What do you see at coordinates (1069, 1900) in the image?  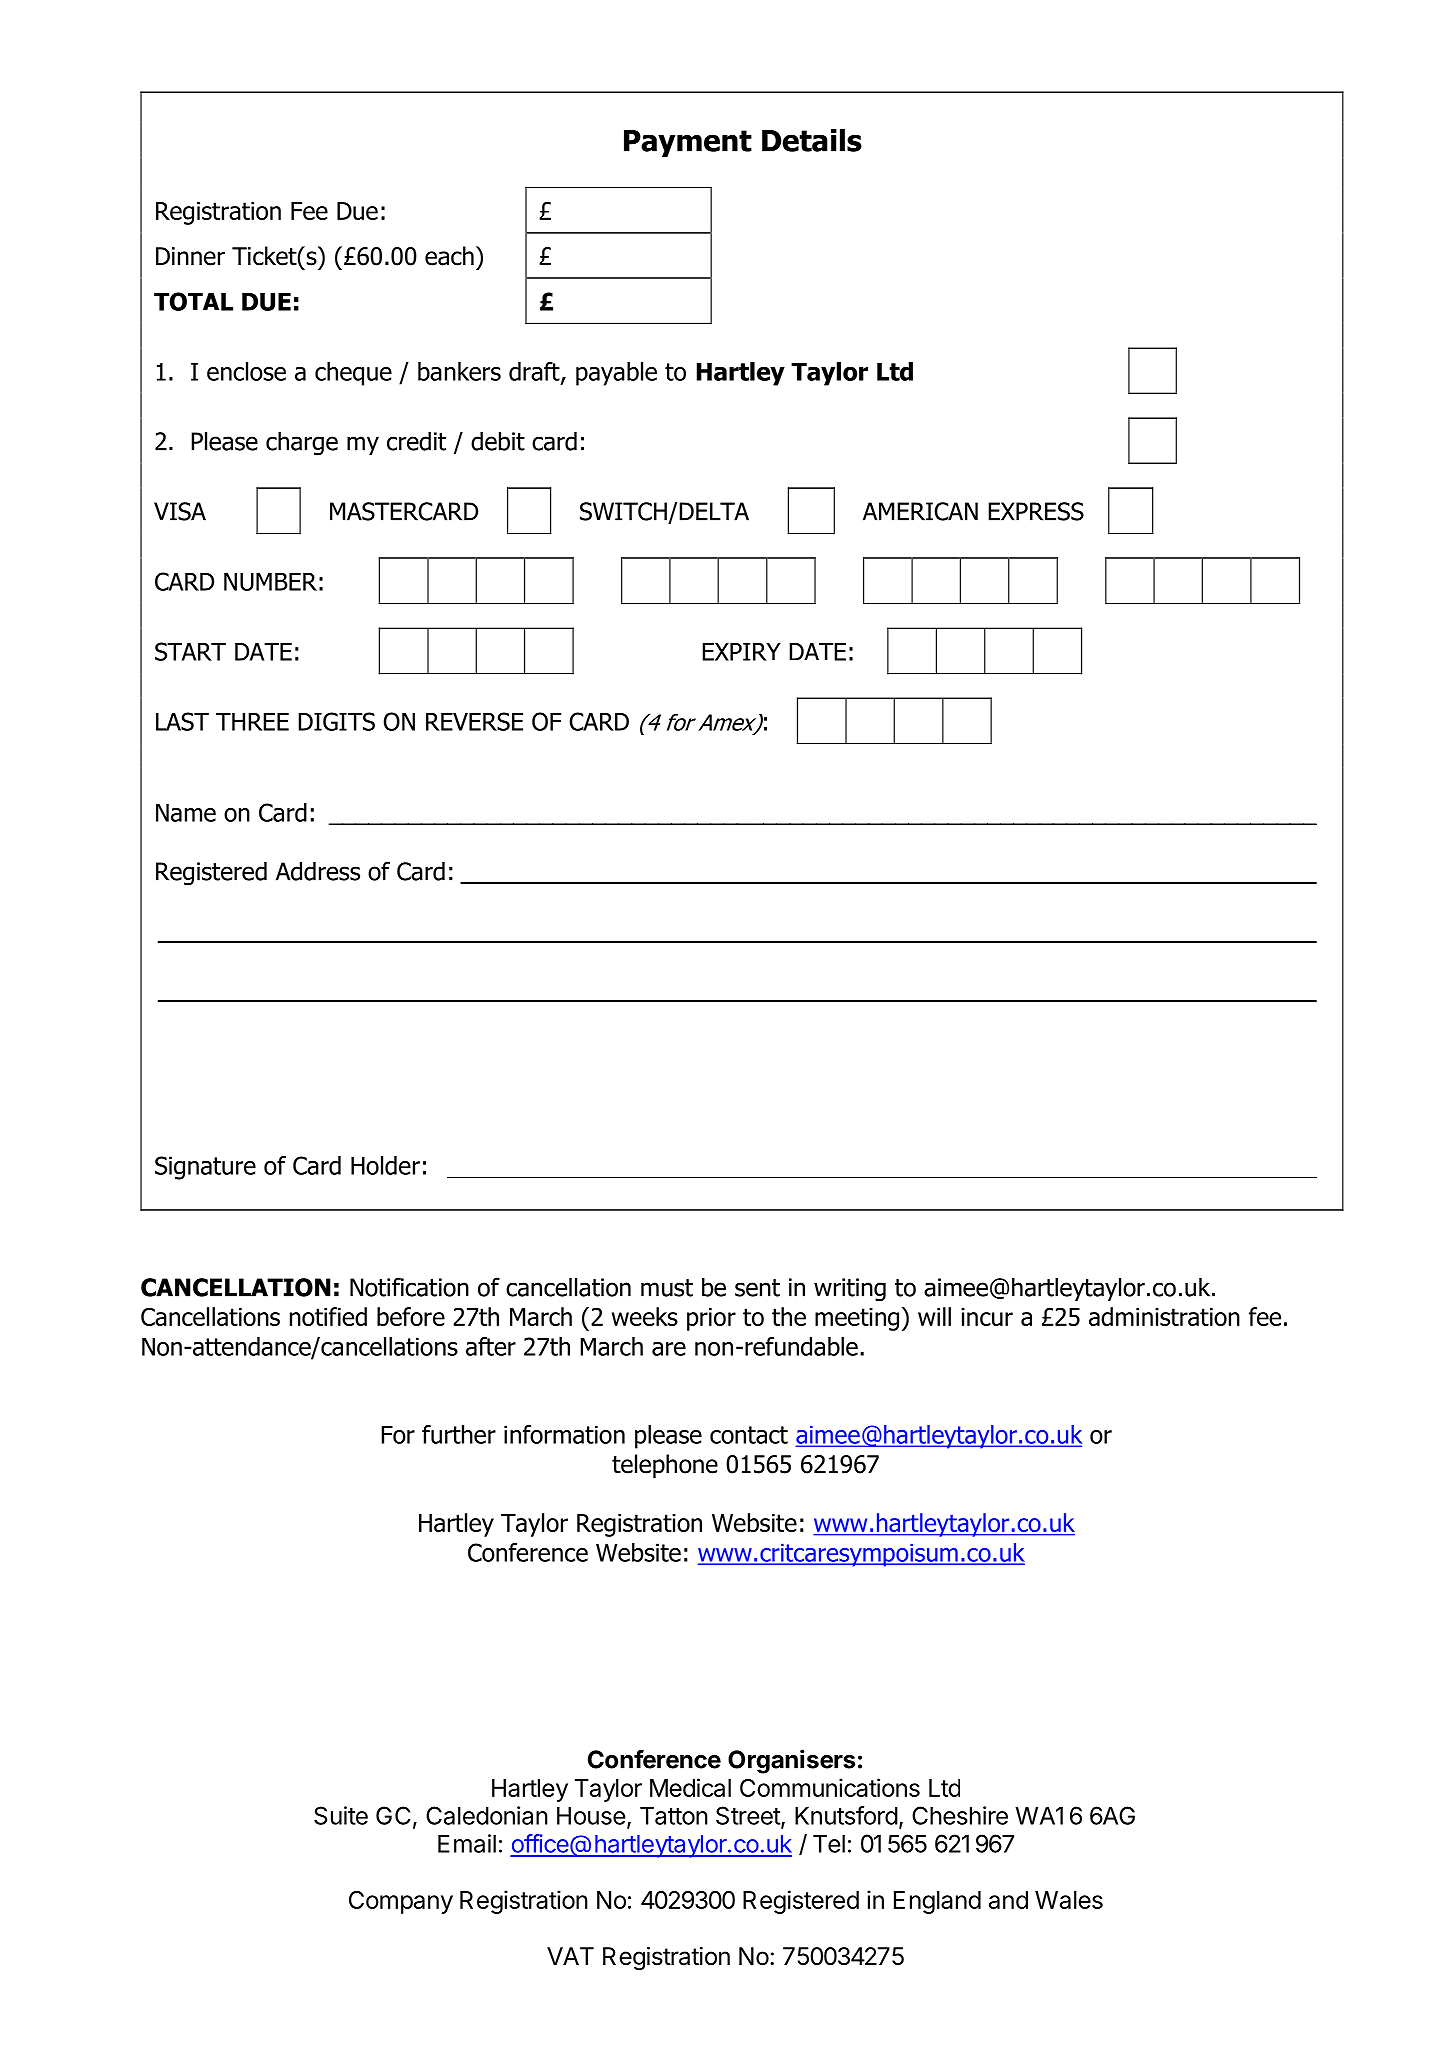 I see `Wales` at bounding box center [1069, 1900].
